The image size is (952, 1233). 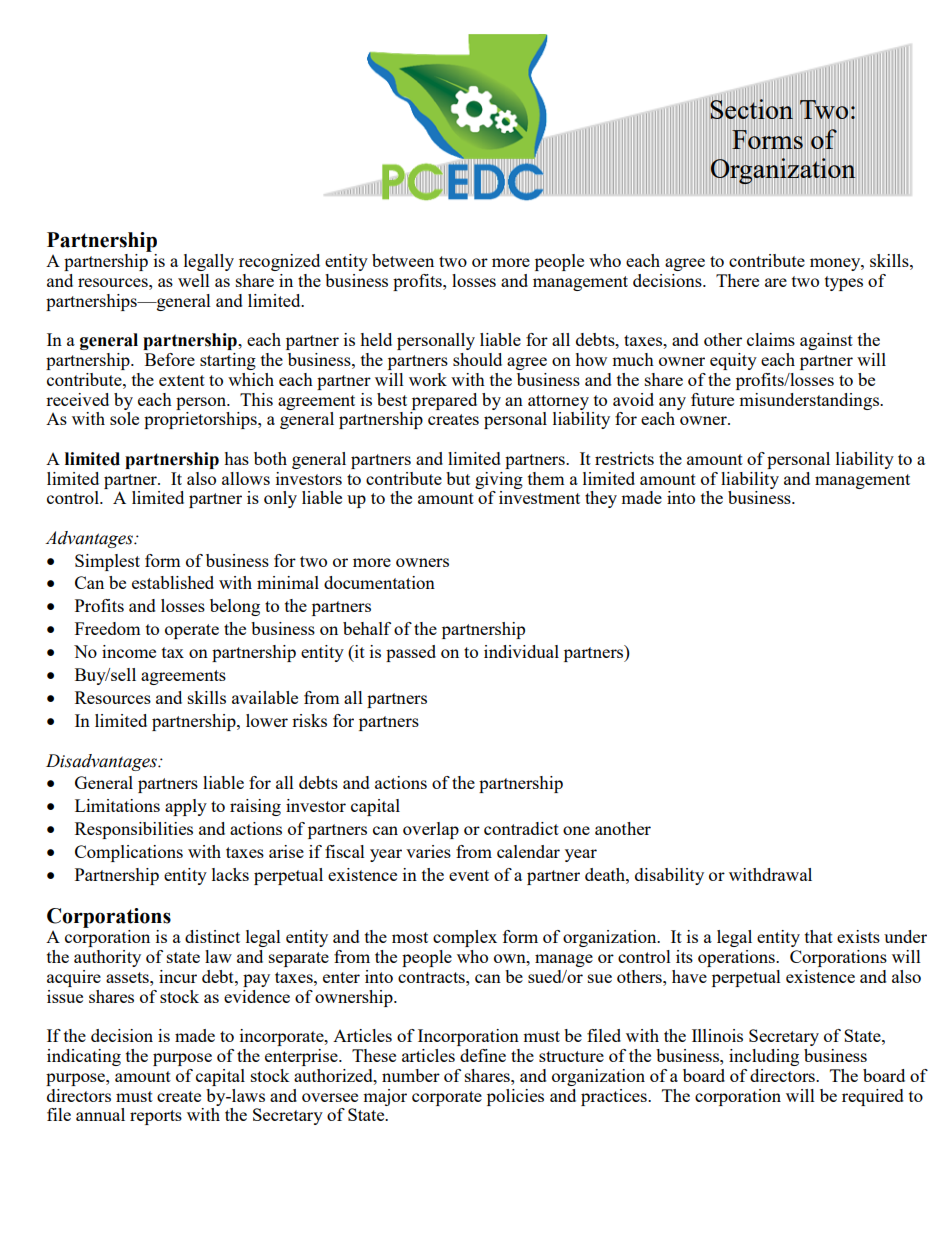 I want to click on including, so click(x=764, y=1057).
